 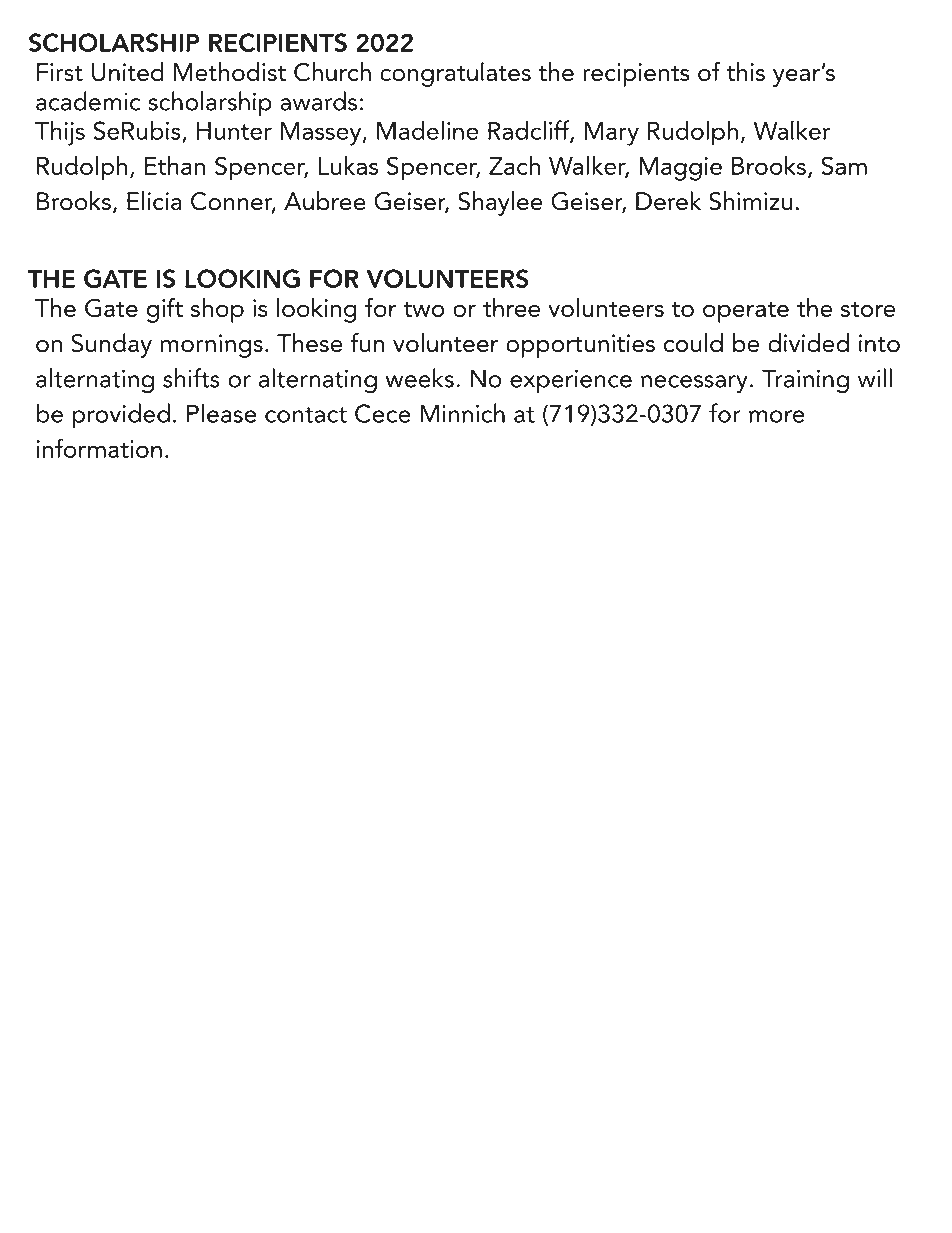 I want to click on congratulates, so click(x=455, y=74).
